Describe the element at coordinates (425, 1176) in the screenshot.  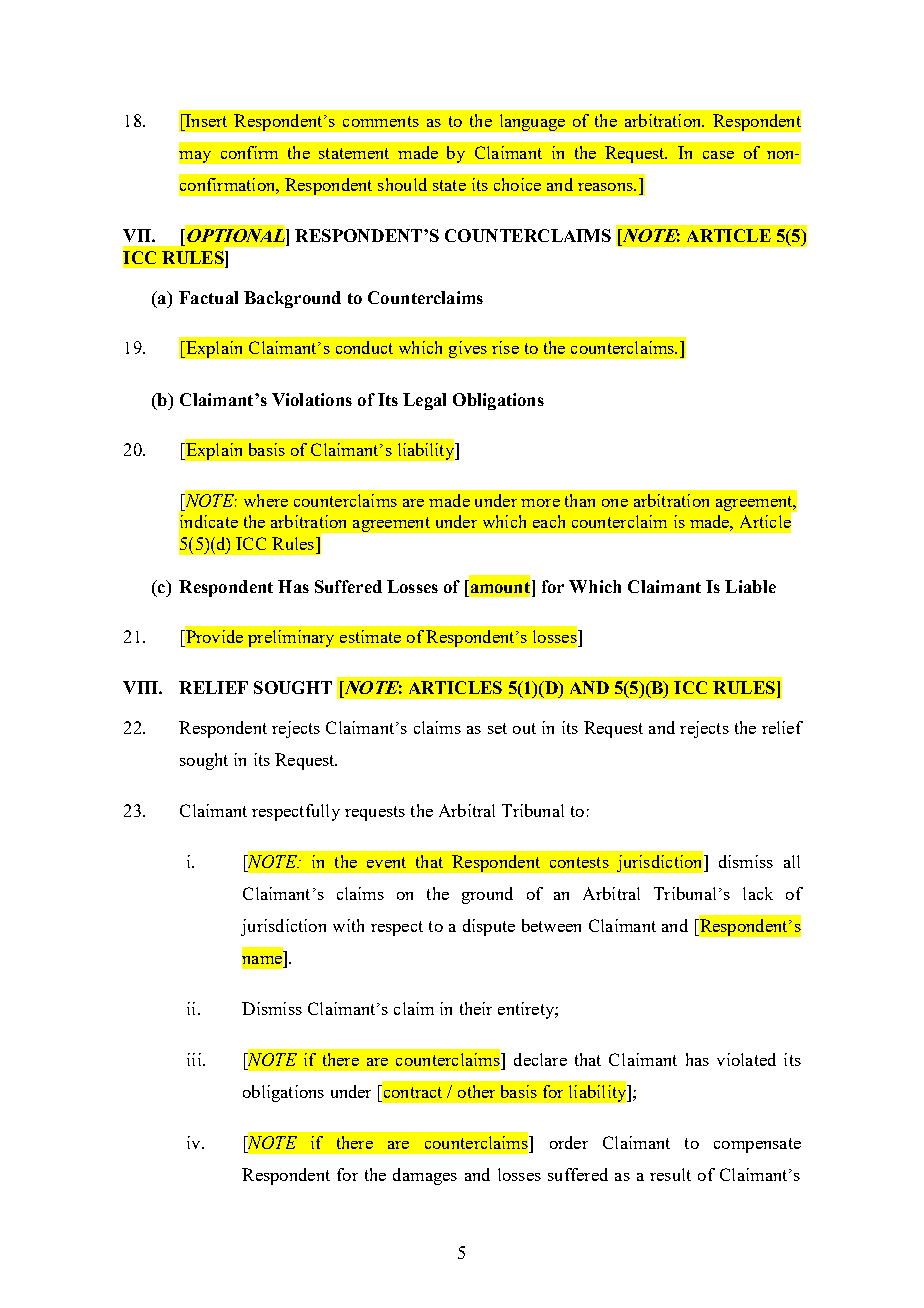
I see `damages` at that location.
